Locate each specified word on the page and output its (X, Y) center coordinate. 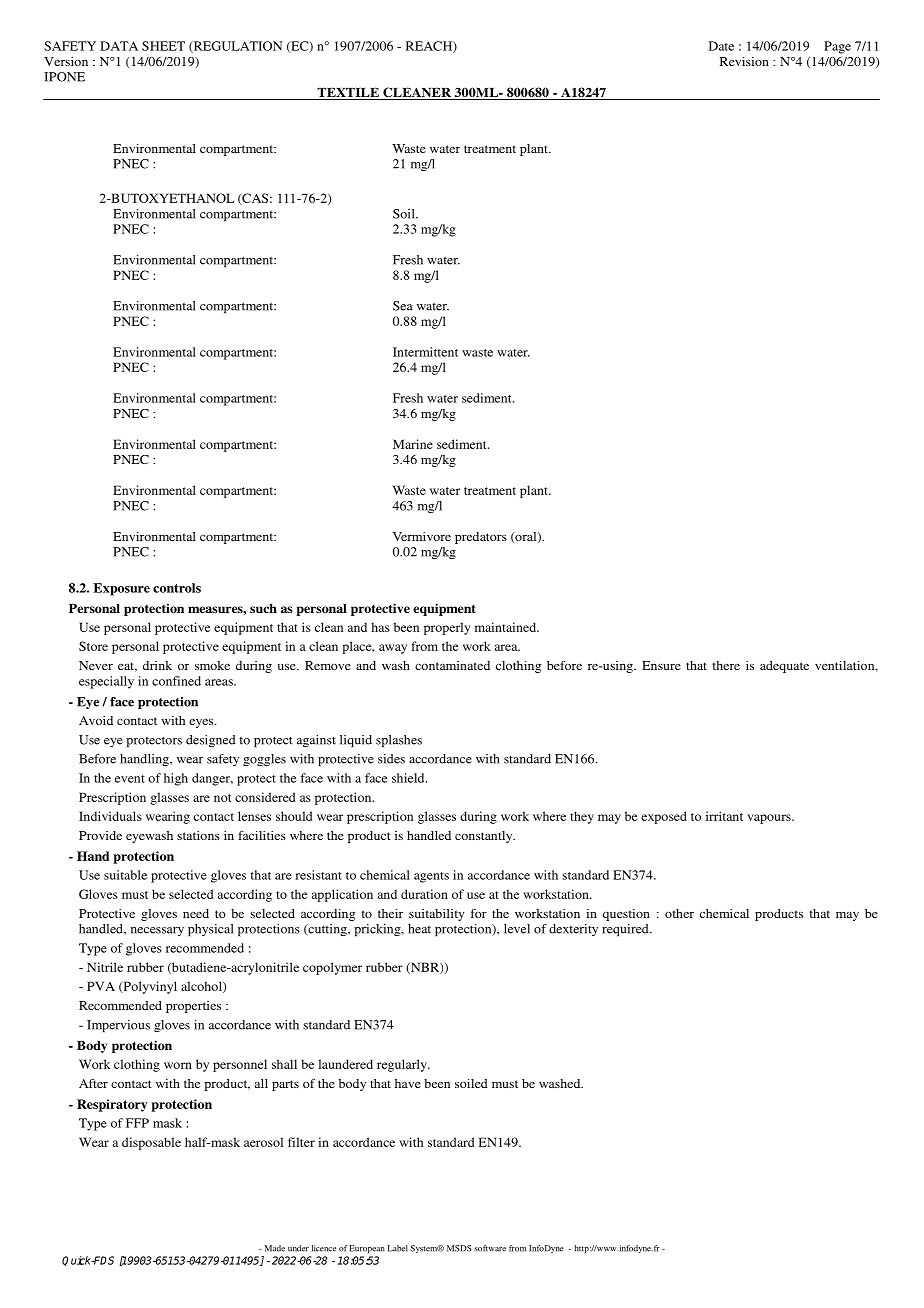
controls (177, 588)
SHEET (163, 46)
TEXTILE (348, 92)
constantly (485, 837)
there (726, 665)
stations (198, 835)
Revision (744, 61)
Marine (413, 444)
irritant (724, 816)
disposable (151, 1143)
